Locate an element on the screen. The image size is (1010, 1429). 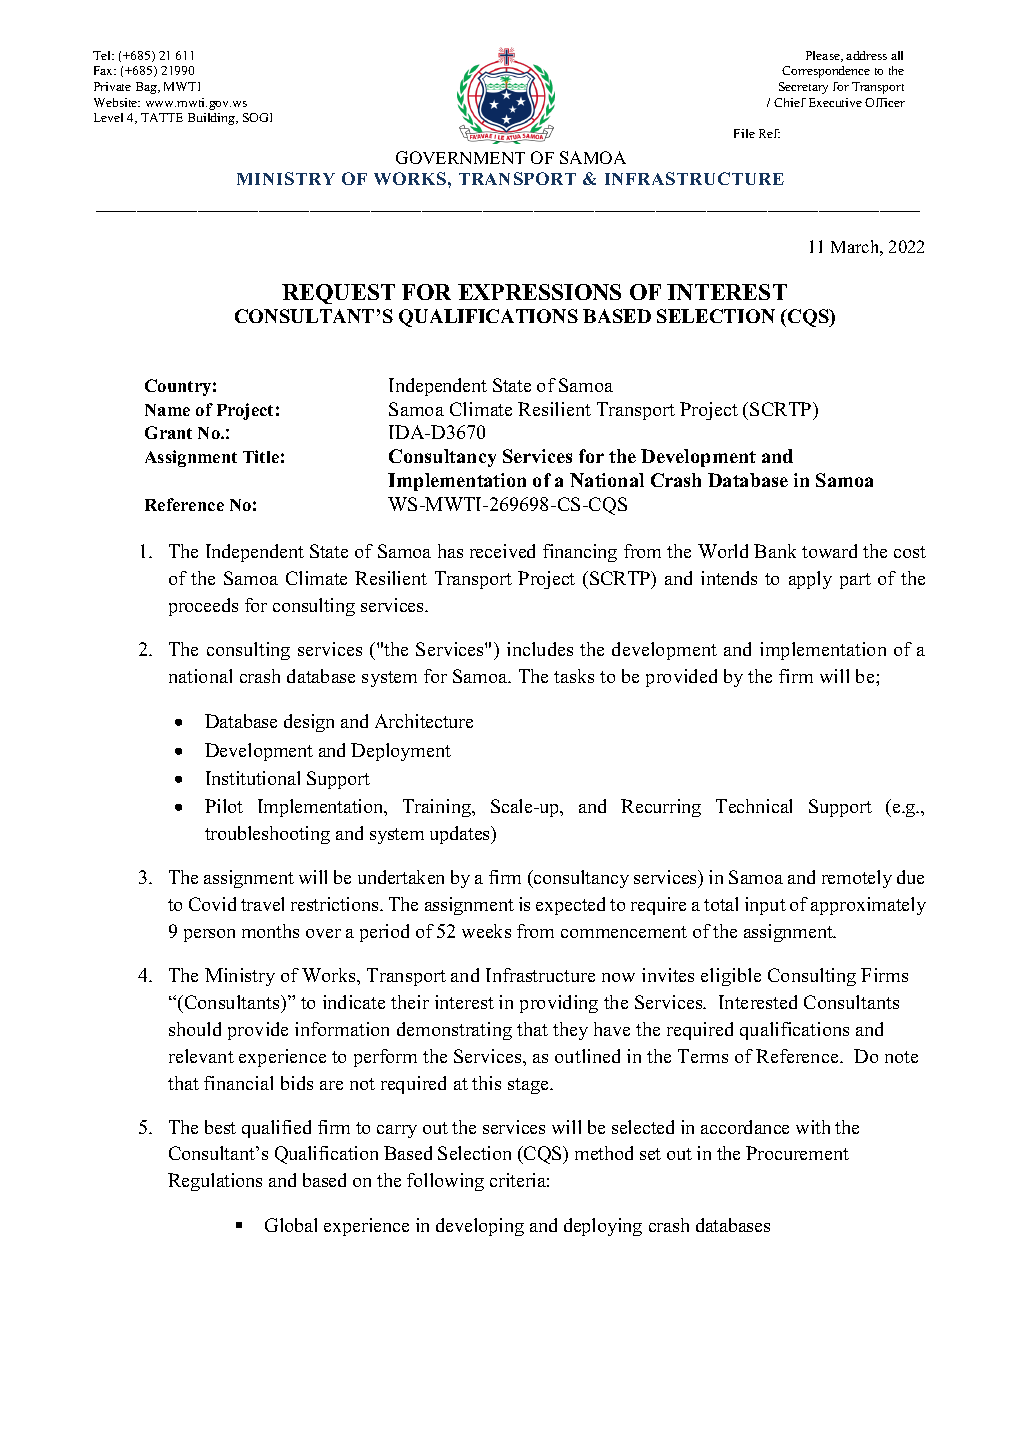
Technical is located at coordinates (754, 806).
